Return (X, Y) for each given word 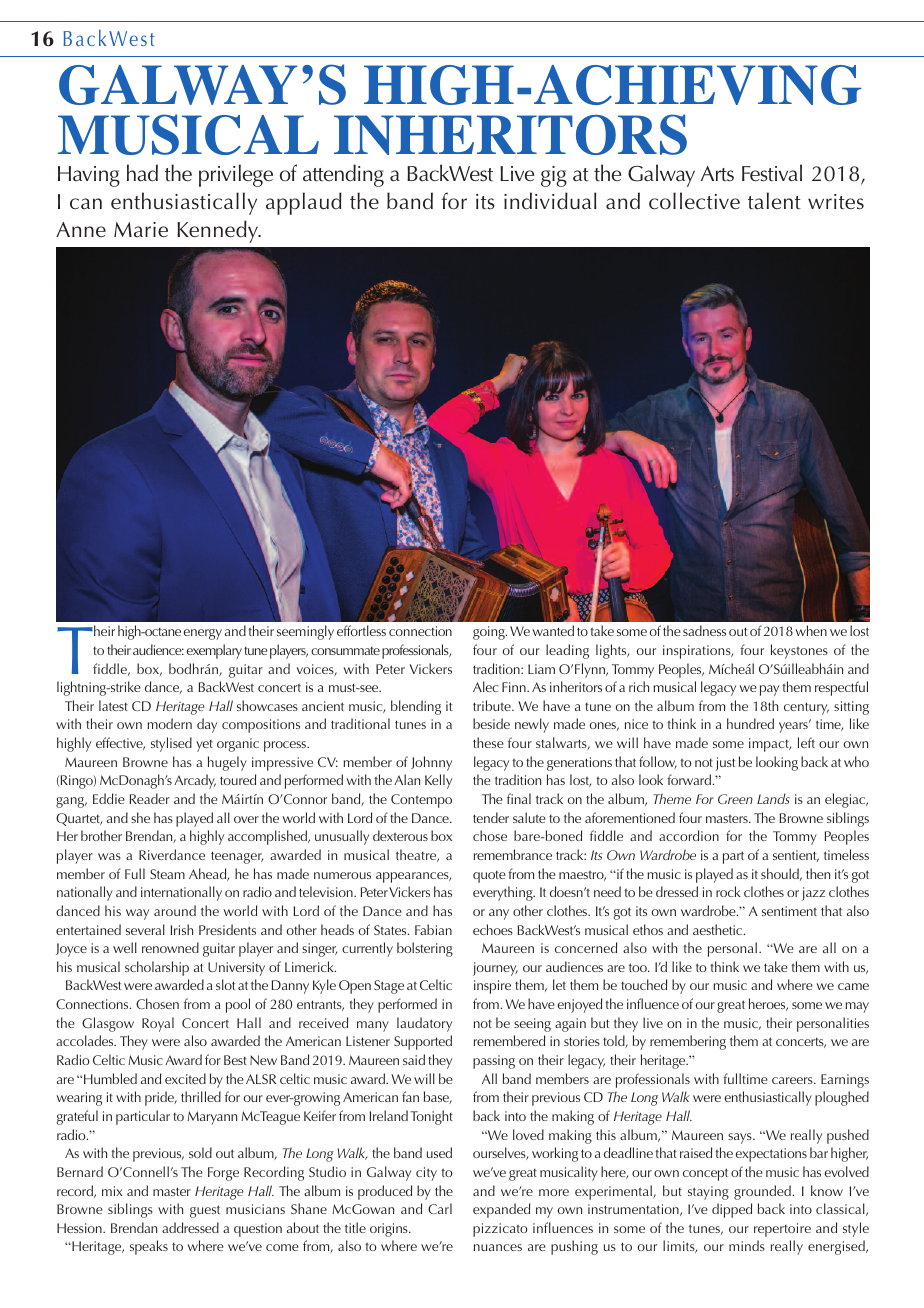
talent (774, 201)
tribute (493, 705)
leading (567, 651)
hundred (750, 723)
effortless (361, 630)
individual (550, 201)
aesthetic (719, 929)
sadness (704, 630)
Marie (141, 229)
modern (169, 723)
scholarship (157, 968)
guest (205, 1211)
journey (495, 969)
